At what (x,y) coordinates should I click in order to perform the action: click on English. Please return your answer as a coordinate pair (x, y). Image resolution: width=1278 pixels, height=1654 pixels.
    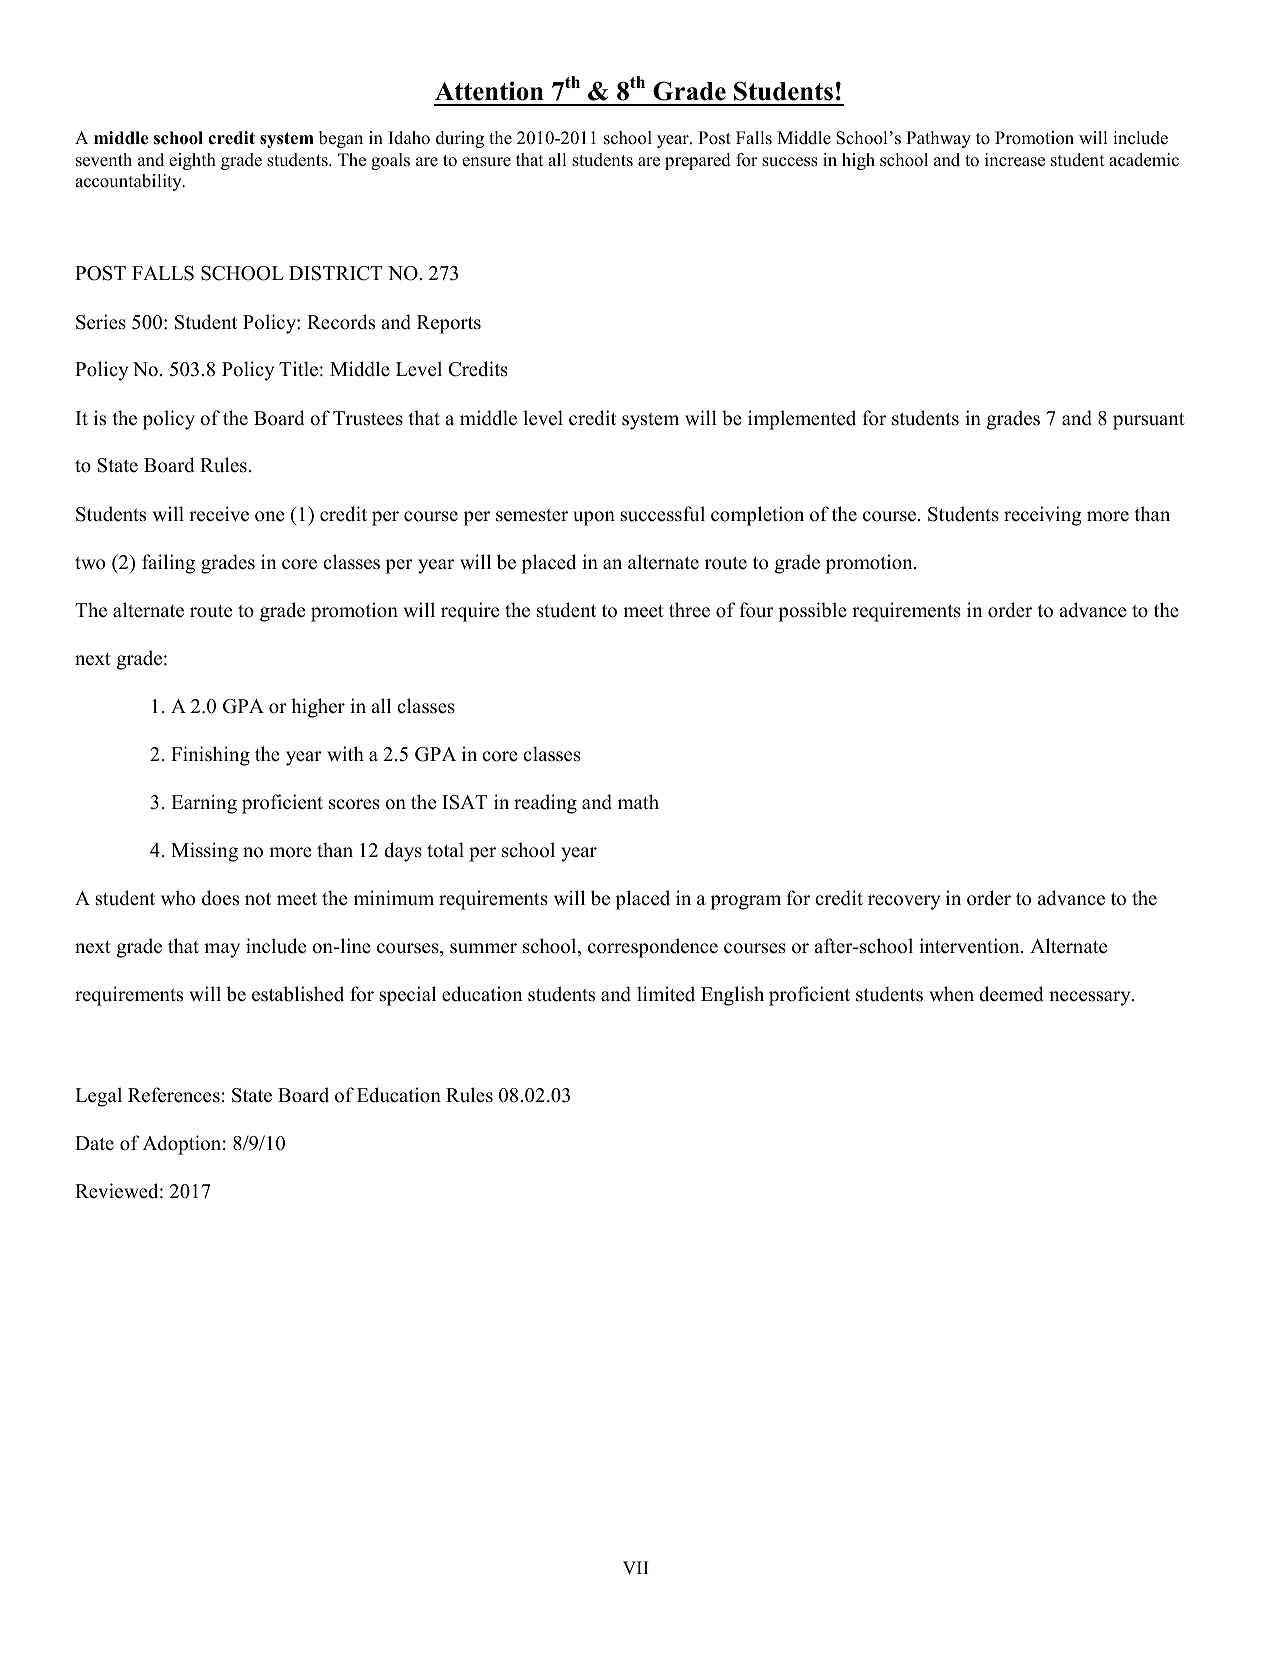
    Looking at the image, I should click on (732, 996).
